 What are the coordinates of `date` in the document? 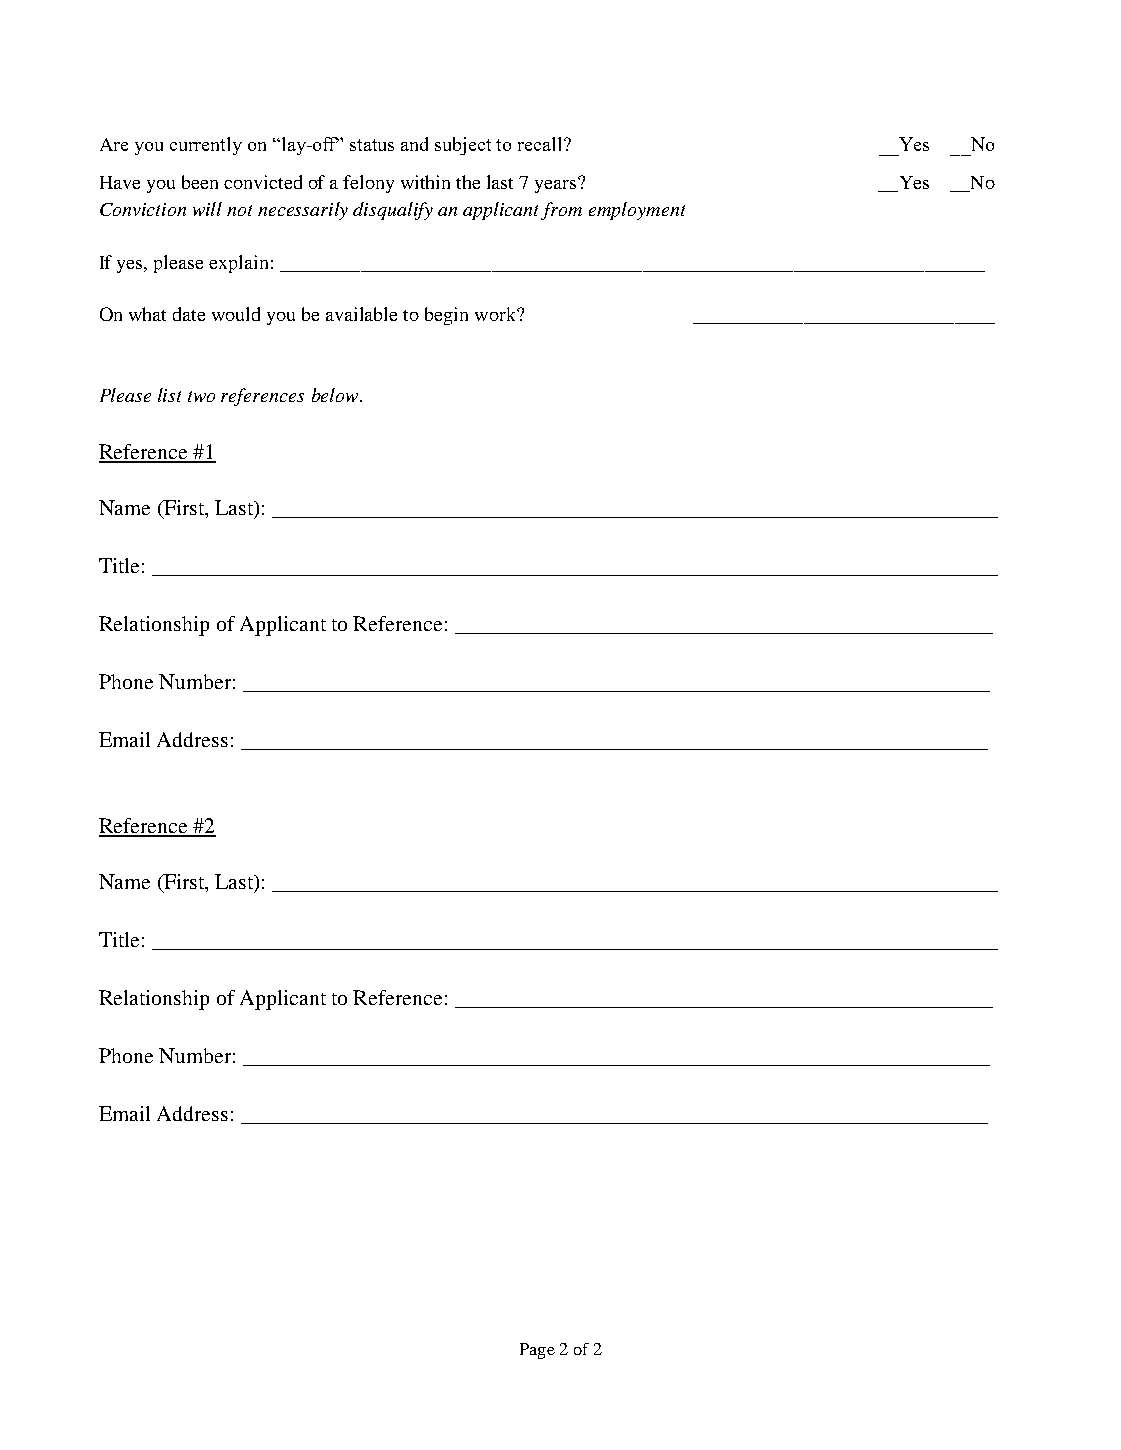 It's located at (189, 314).
